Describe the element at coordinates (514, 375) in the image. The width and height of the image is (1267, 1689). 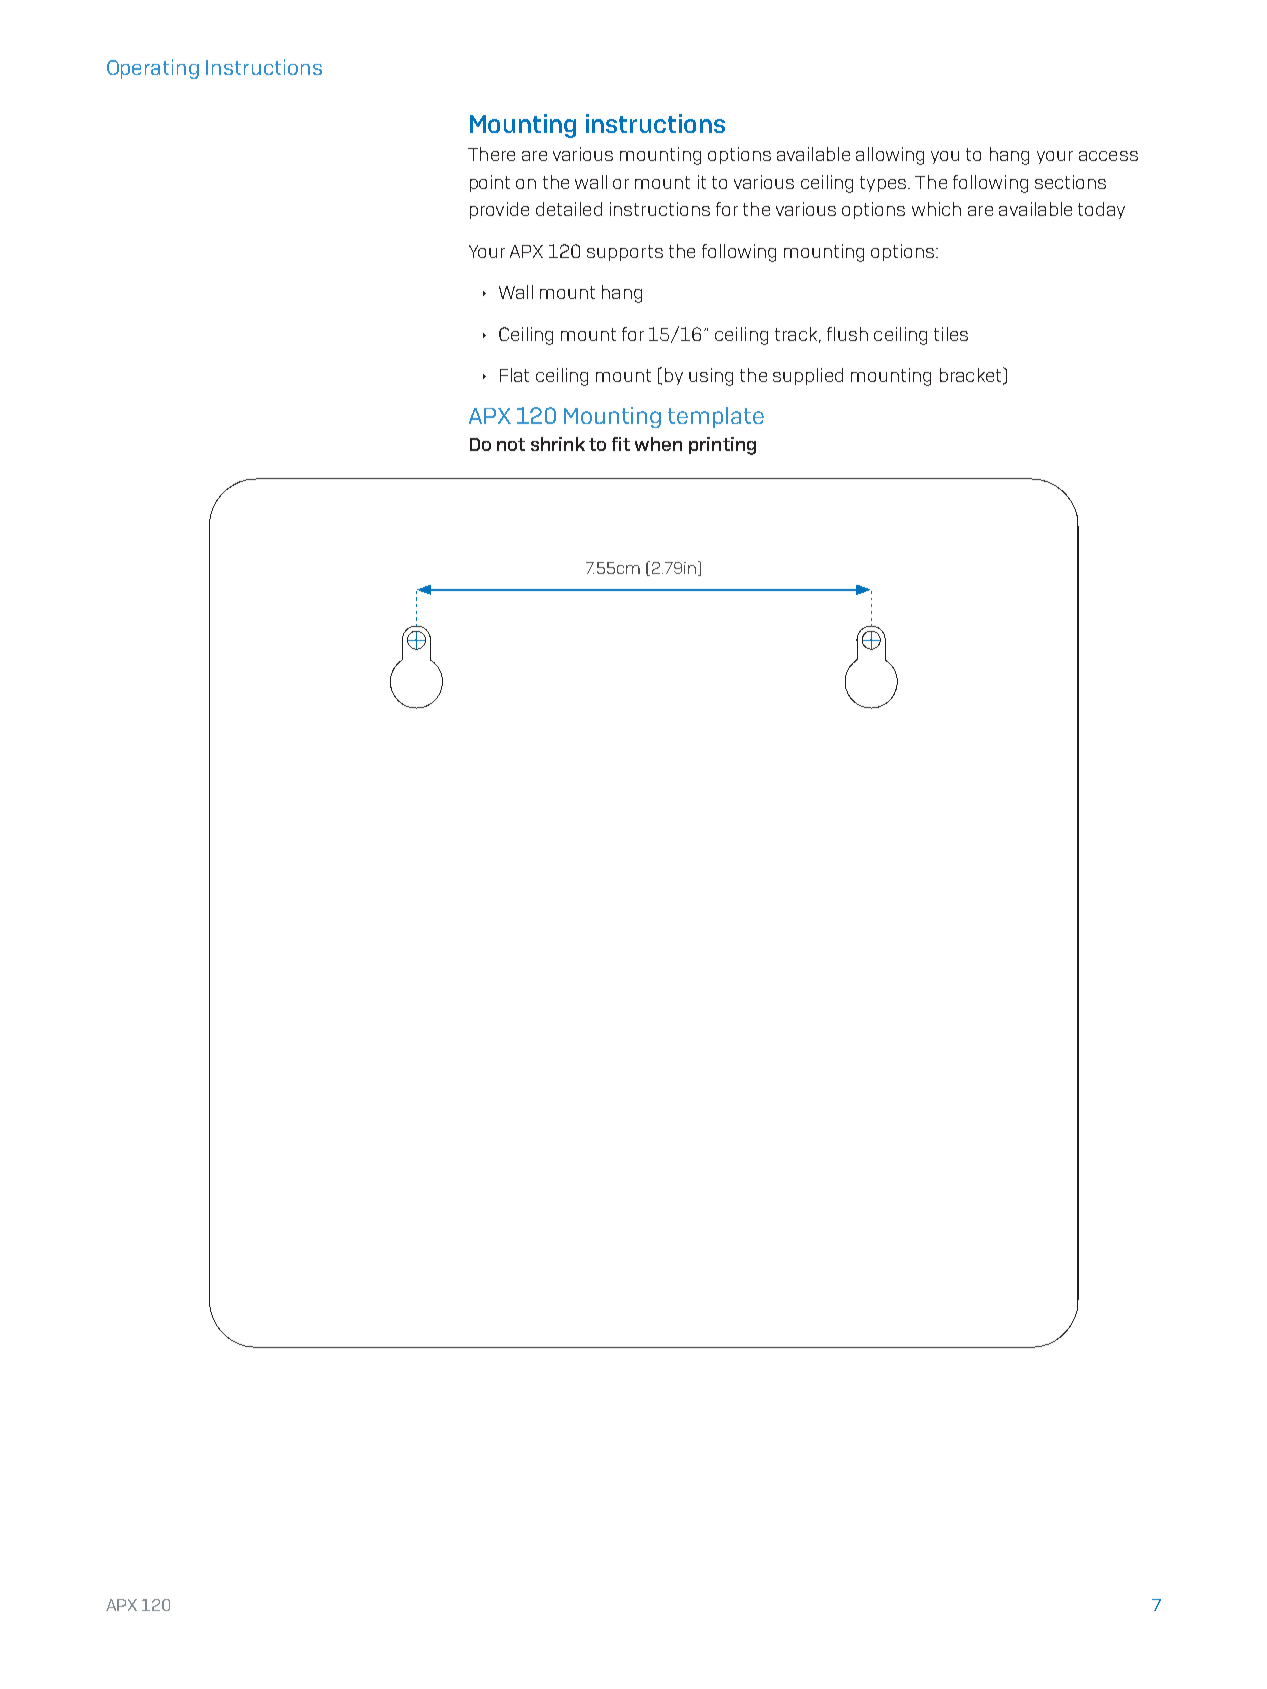
I see `Flat` at that location.
